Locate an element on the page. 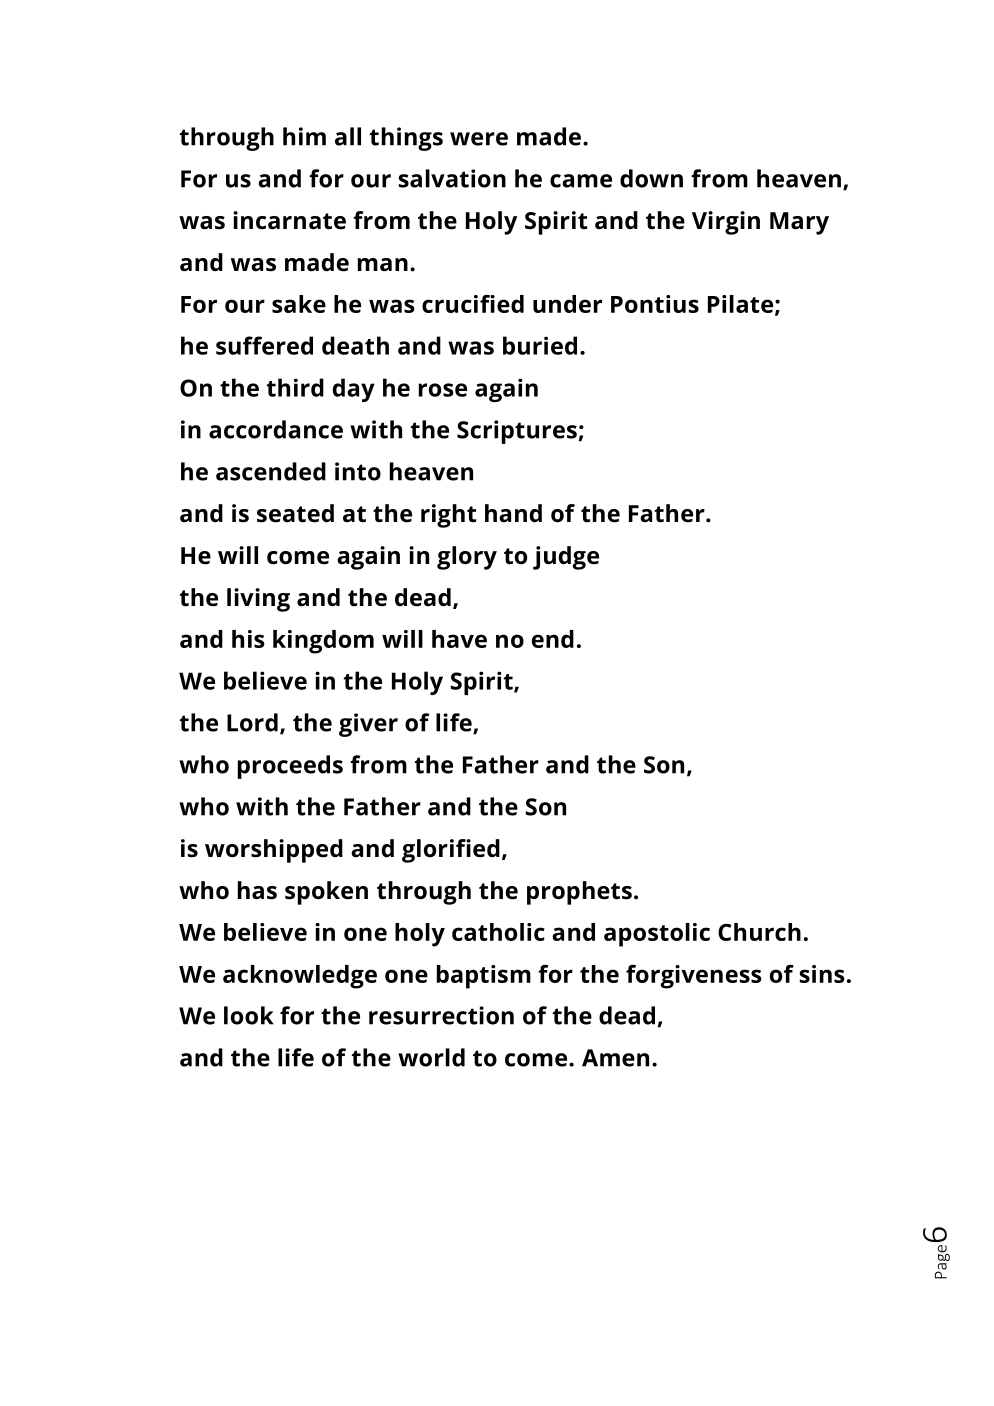 The height and width of the image is (1406, 994). came is located at coordinates (581, 181).
